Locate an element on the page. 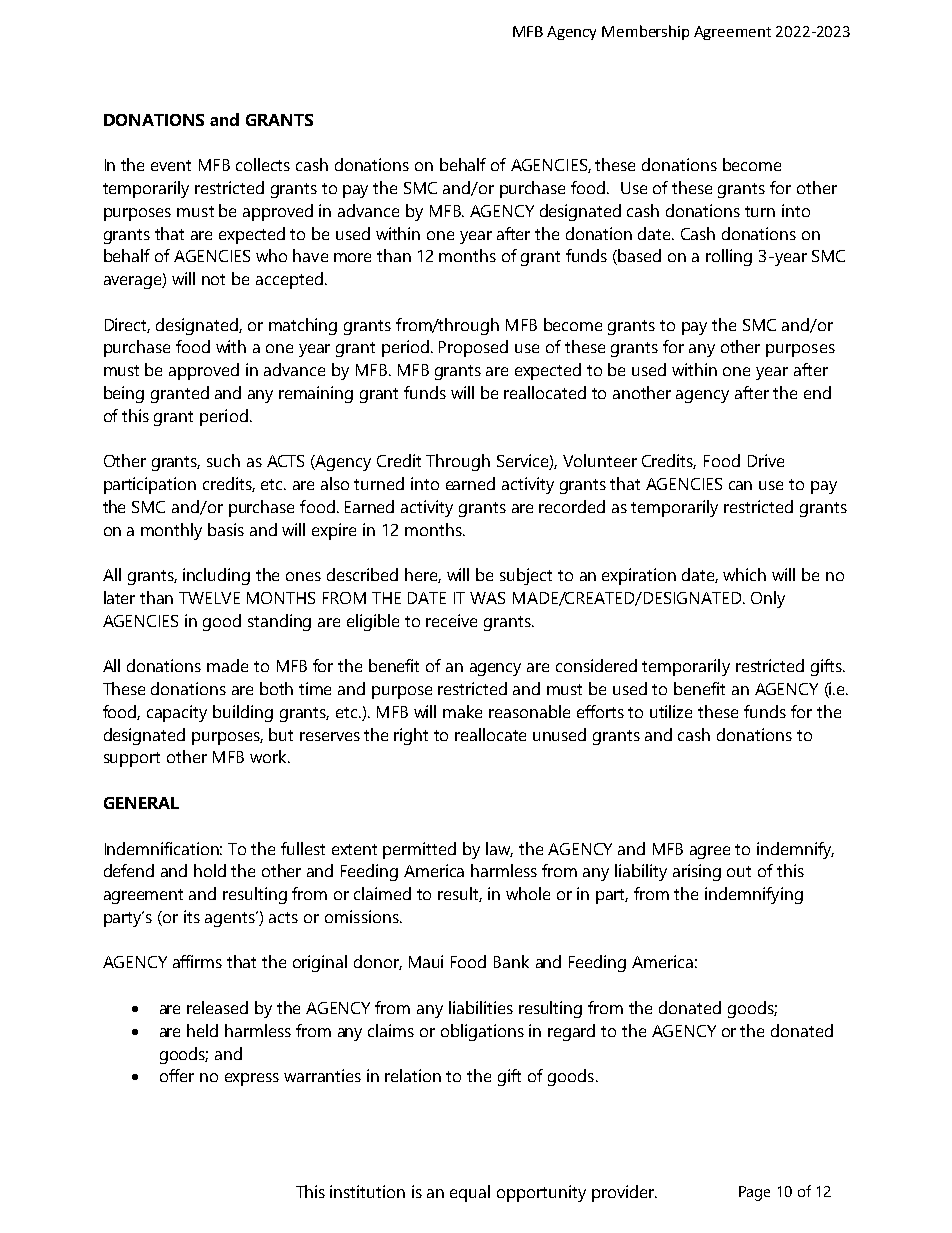  rolling is located at coordinates (729, 257).
